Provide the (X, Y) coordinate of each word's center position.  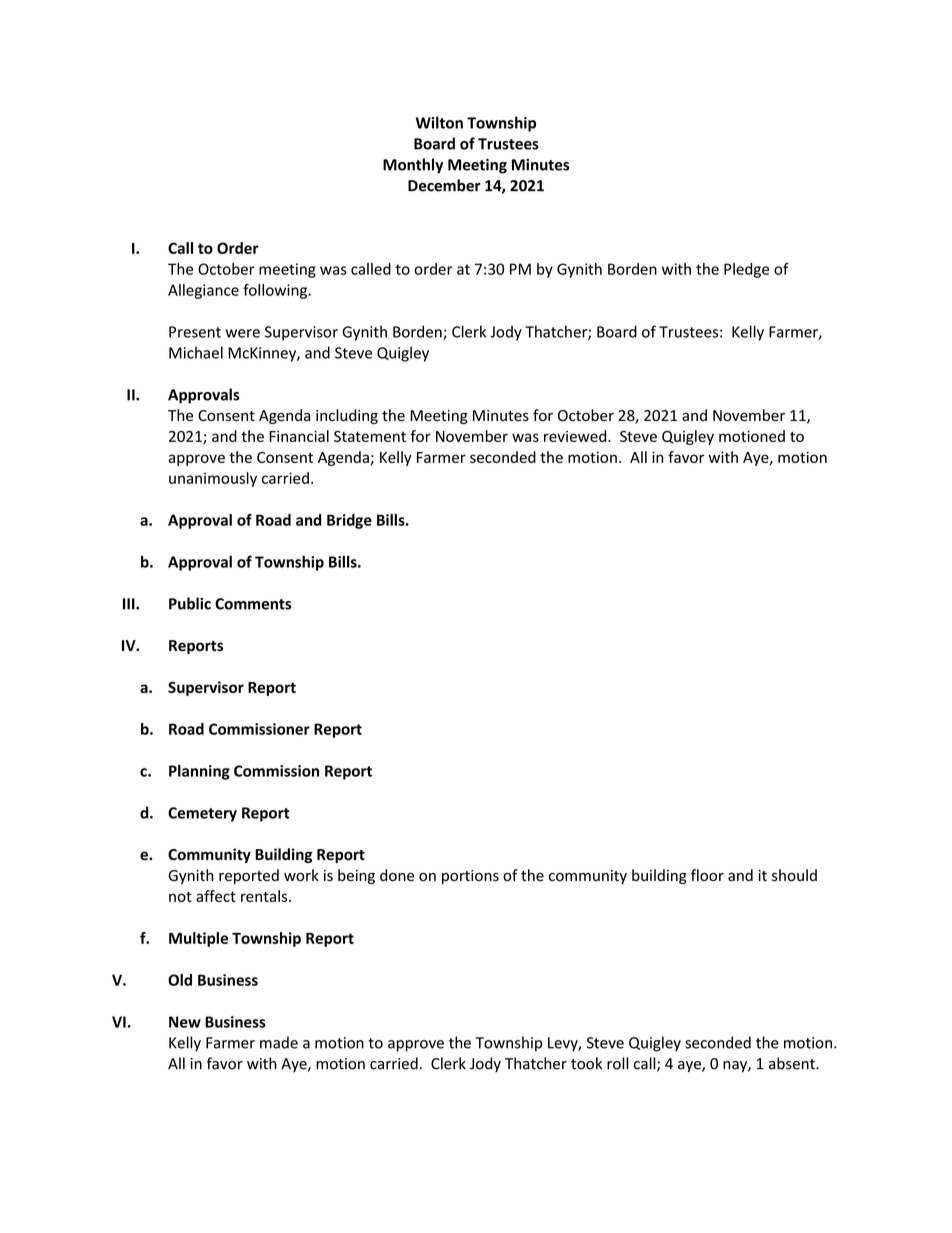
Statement (370, 436)
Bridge (349, 521)
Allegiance (203, 291)
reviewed (576, 436)
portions (470, 877)
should (794, 875)
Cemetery (202, 814)
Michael (196, 352)
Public (190, 603)
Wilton (439, 122)
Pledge (746, 270)
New (185, 1022)
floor (707, 875)
